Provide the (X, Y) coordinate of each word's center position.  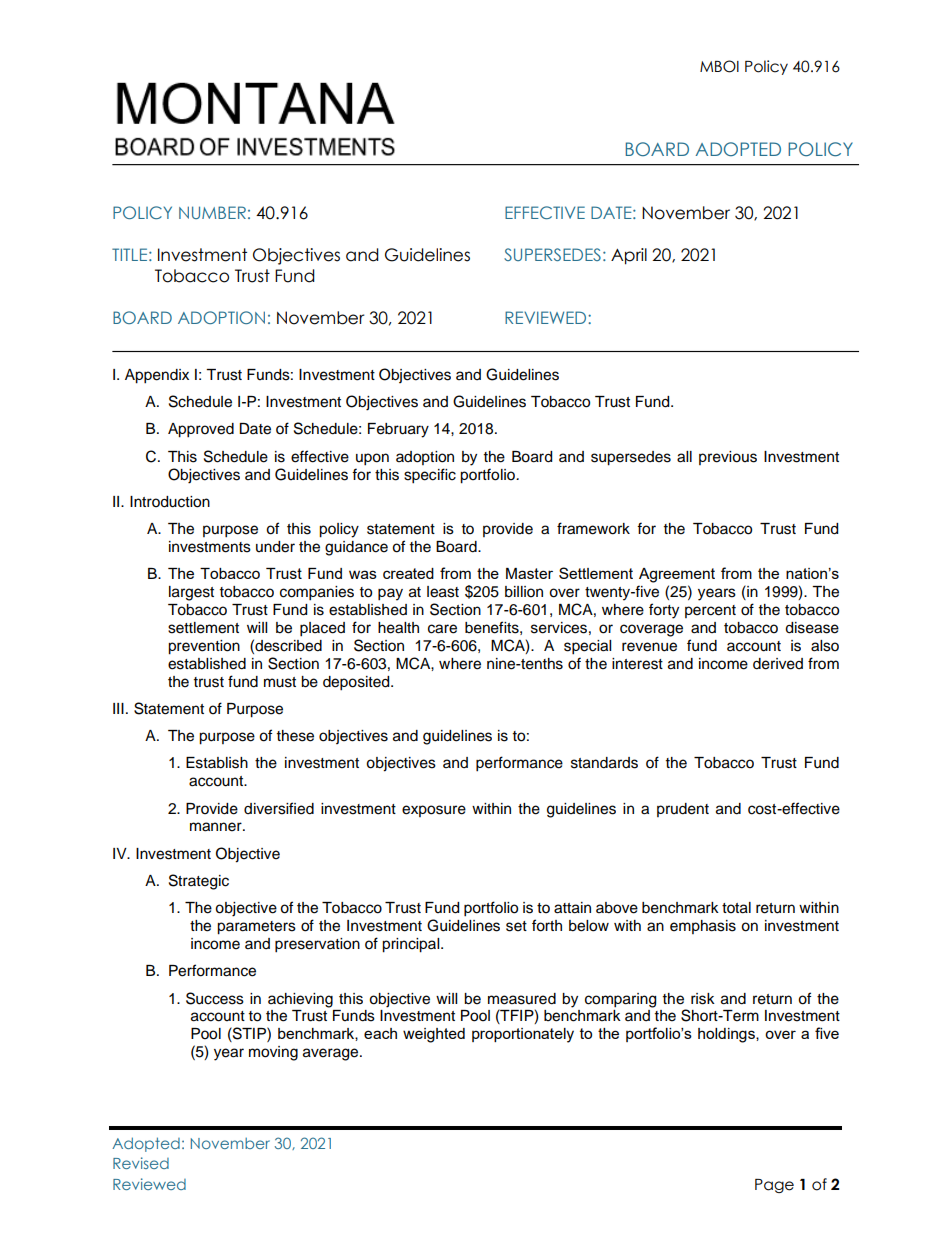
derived (778, 664)
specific (430, 476)
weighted (434, 1035)
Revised (141, 1163)
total (736, 908)
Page (774, 1186)
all (684, 457)
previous (728, 458)
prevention (204, 647)
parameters (256, 928)
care (442, 629)
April (629, 256)
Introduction (170, 502)
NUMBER (212, 212)
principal (412, 945)
